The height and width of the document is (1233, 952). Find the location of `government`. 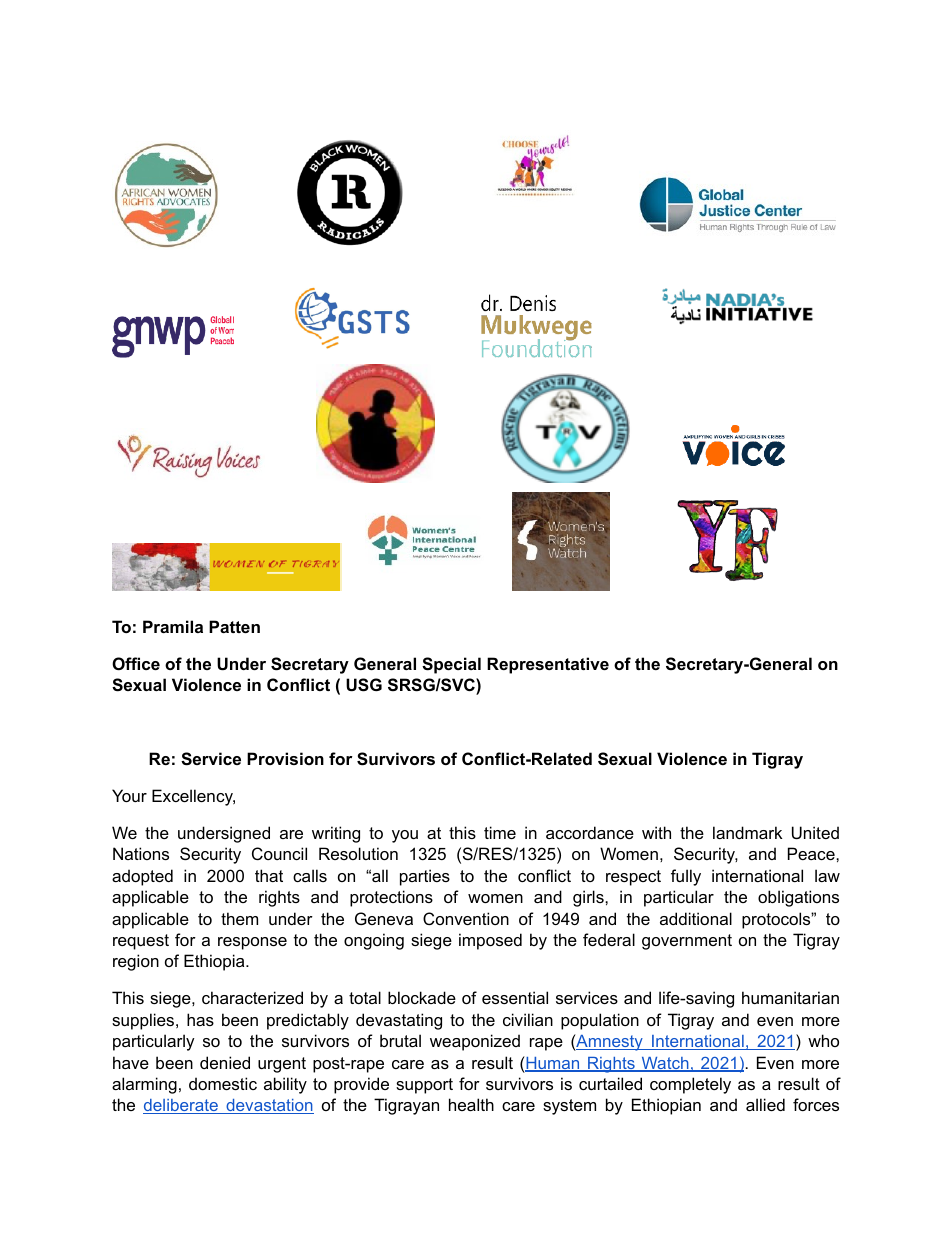

government is located at coordinates (687, 942).
